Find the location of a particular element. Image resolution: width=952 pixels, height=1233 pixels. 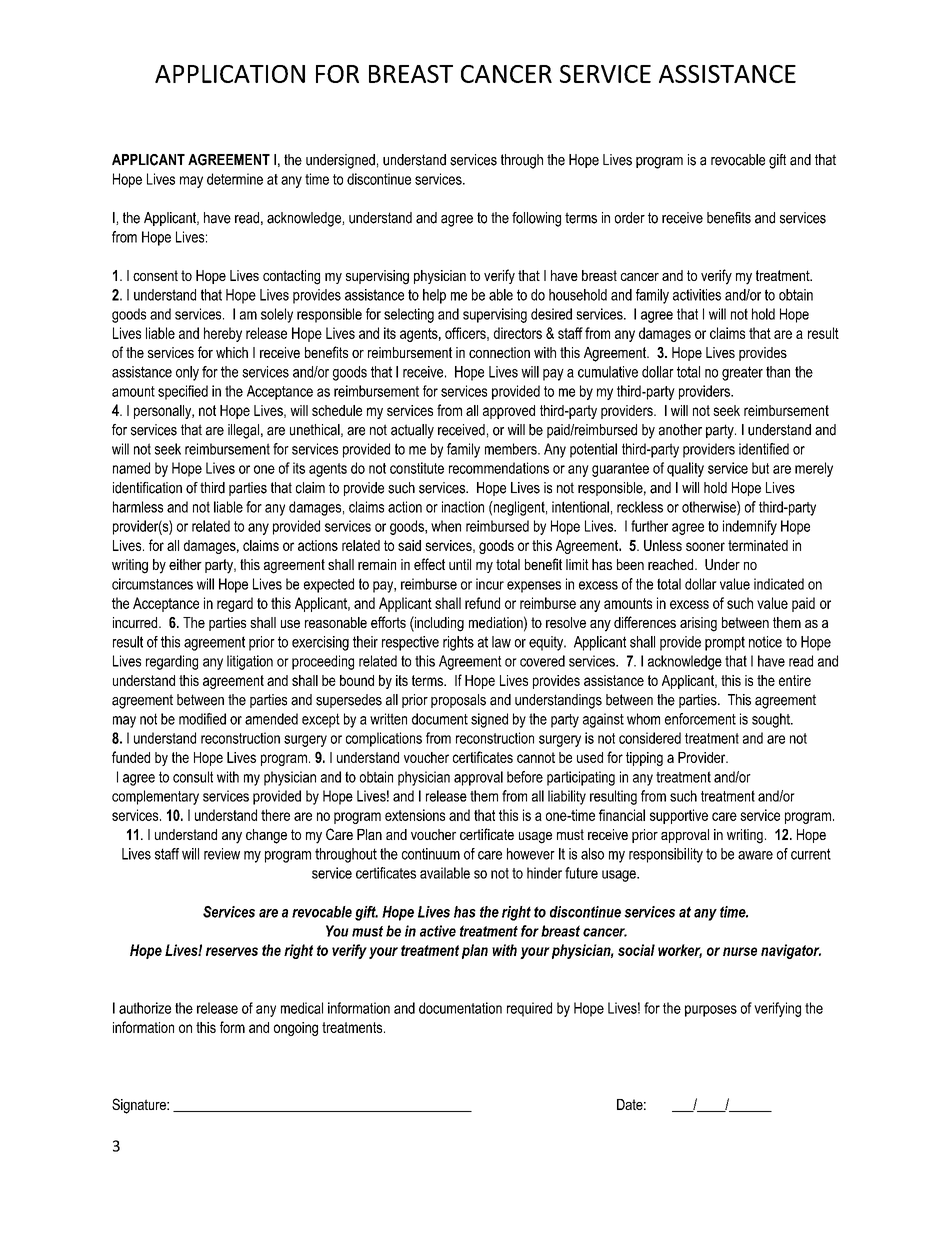

either is located at coordinates (185, 564).
